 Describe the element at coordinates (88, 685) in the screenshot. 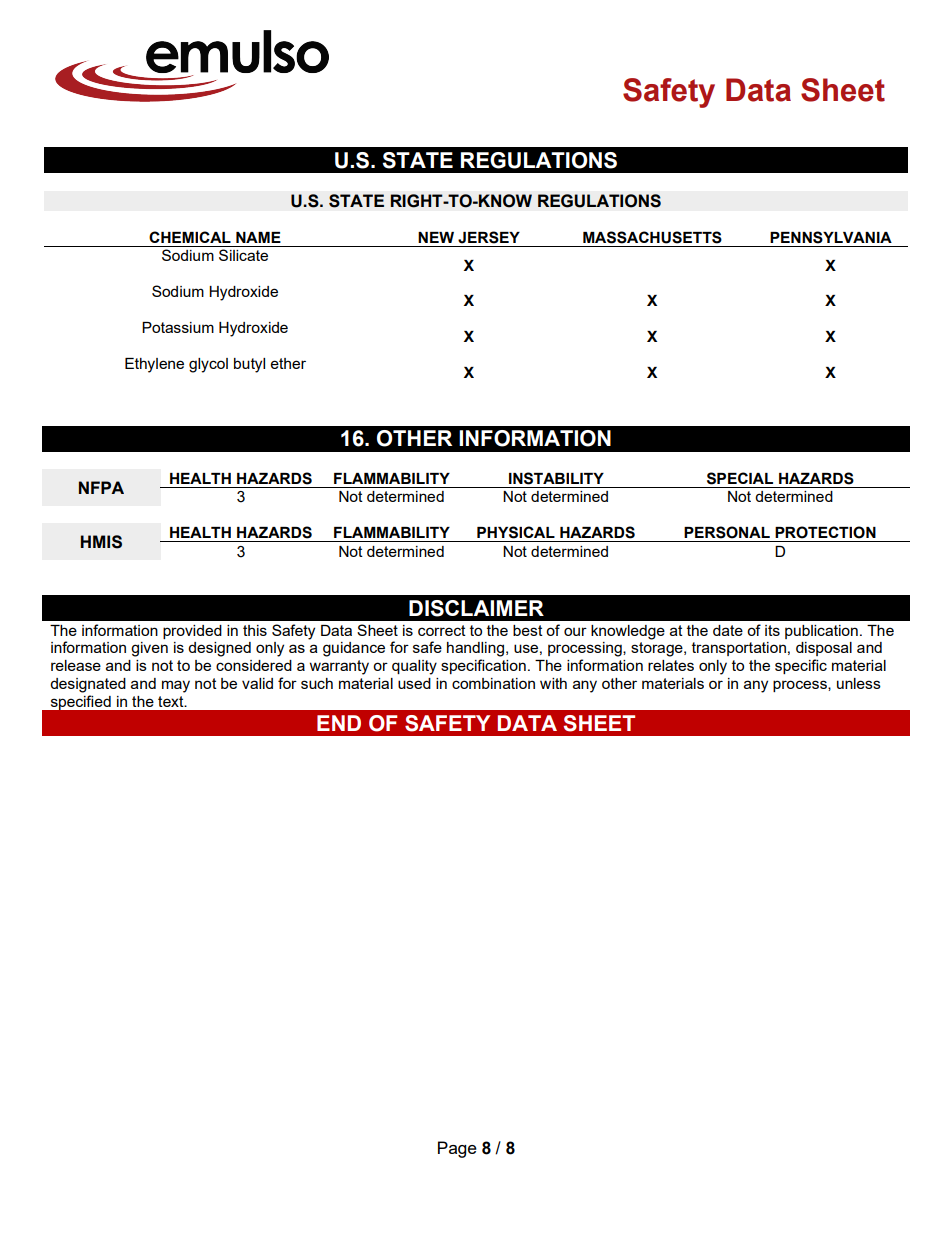

I see `designated` at that location.
